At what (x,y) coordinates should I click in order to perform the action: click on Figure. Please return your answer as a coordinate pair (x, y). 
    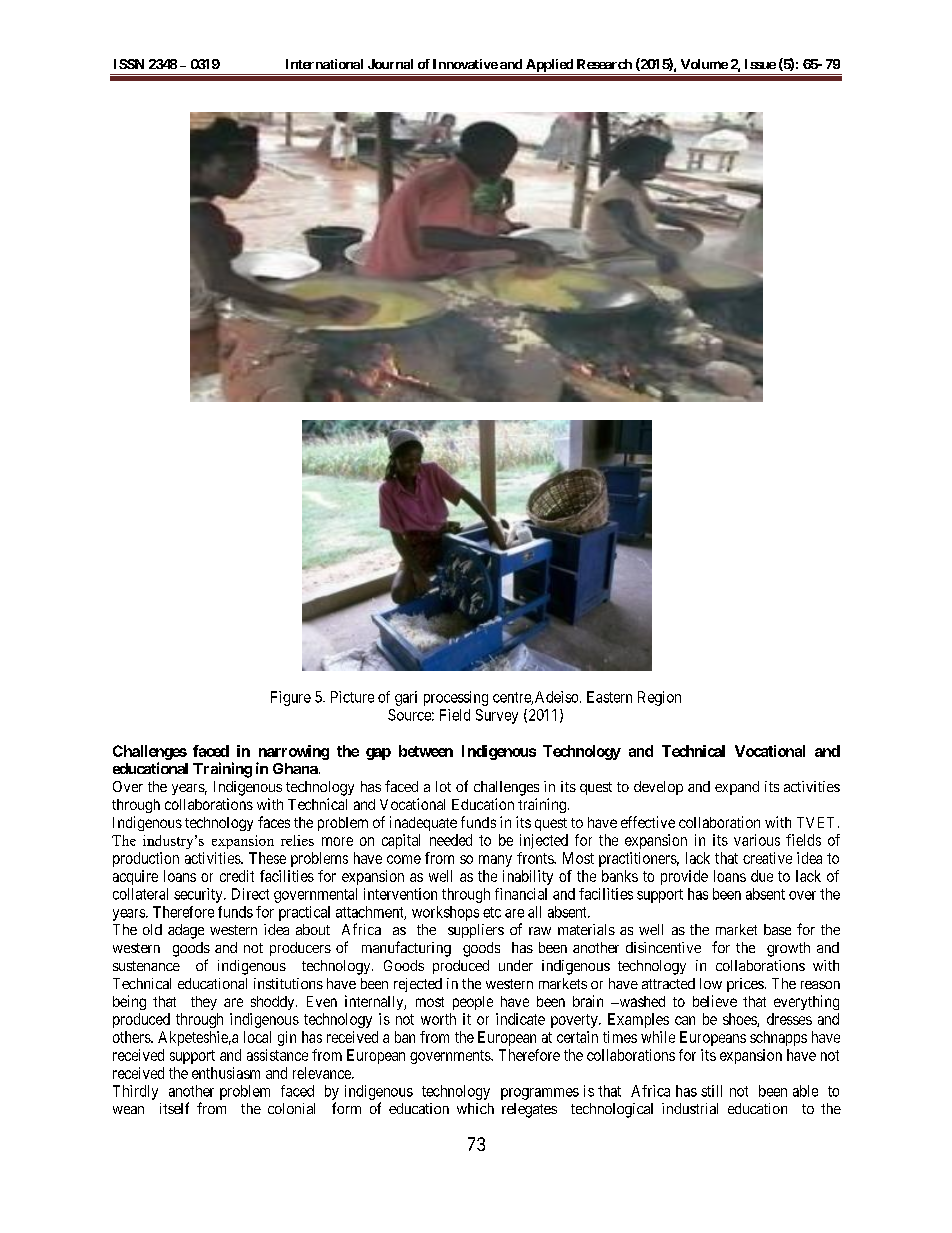
    Looking at the image, I should click on (291, 698).
